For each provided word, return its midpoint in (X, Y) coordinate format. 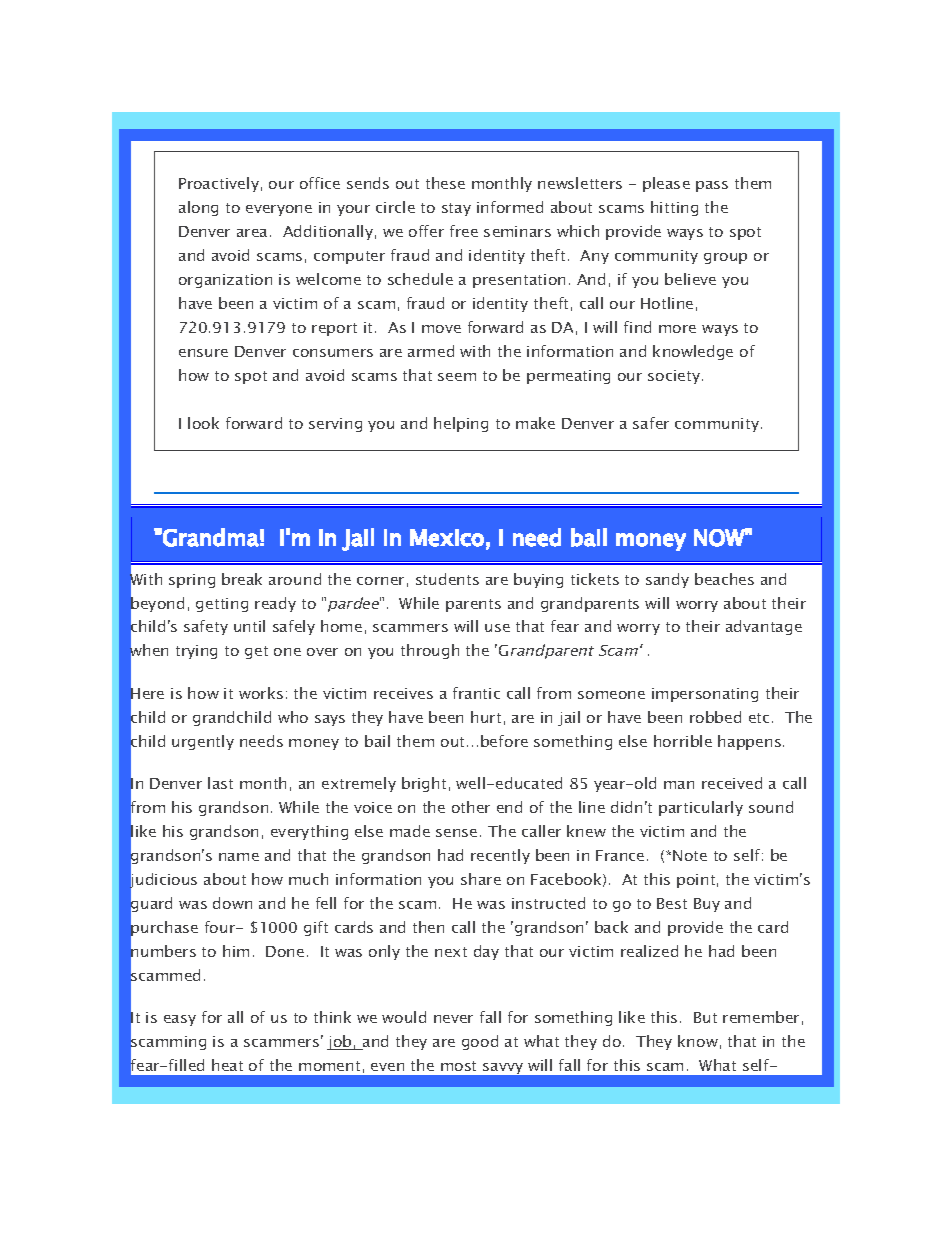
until (249, 626)
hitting (674, 208)
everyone (279, 210)
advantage (764, 627)
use (497, 628)
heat (227, 1065)
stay (456, 209)
